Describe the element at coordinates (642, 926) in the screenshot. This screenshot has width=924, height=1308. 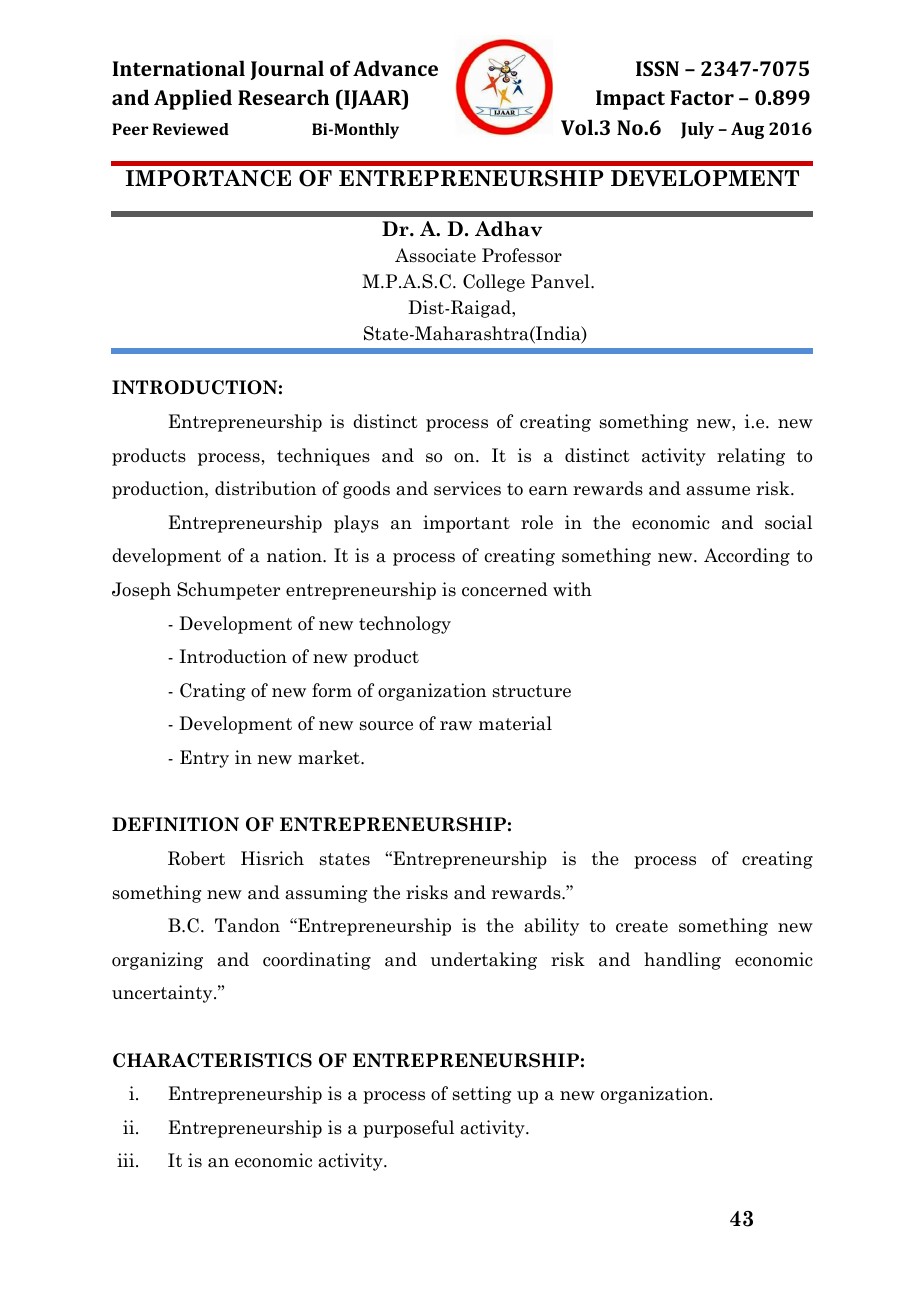
I see `create` at that location.
